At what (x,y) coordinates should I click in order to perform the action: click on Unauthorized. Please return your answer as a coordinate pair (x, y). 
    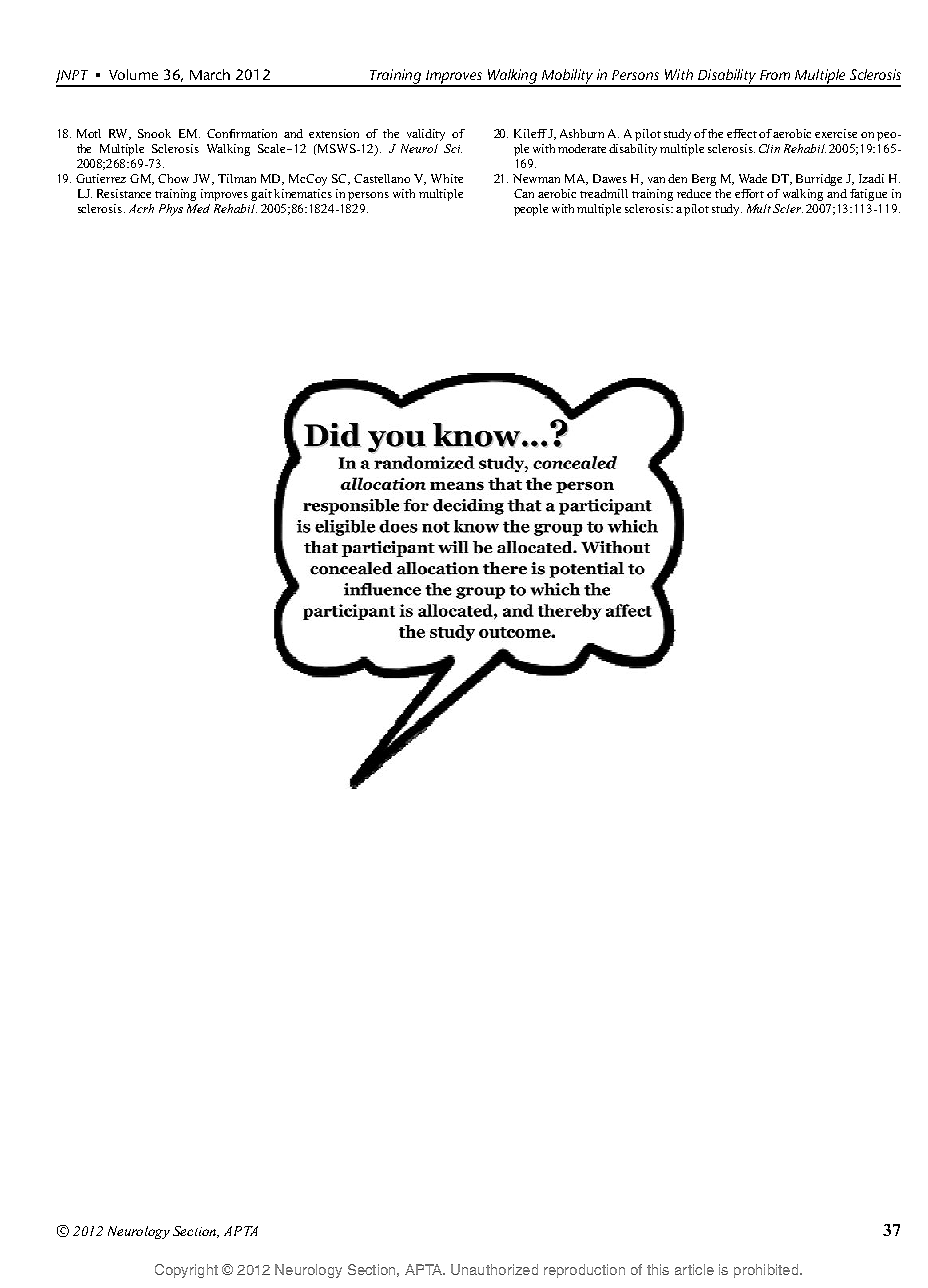
    Looking at the image, I should click on (494, 1269).
